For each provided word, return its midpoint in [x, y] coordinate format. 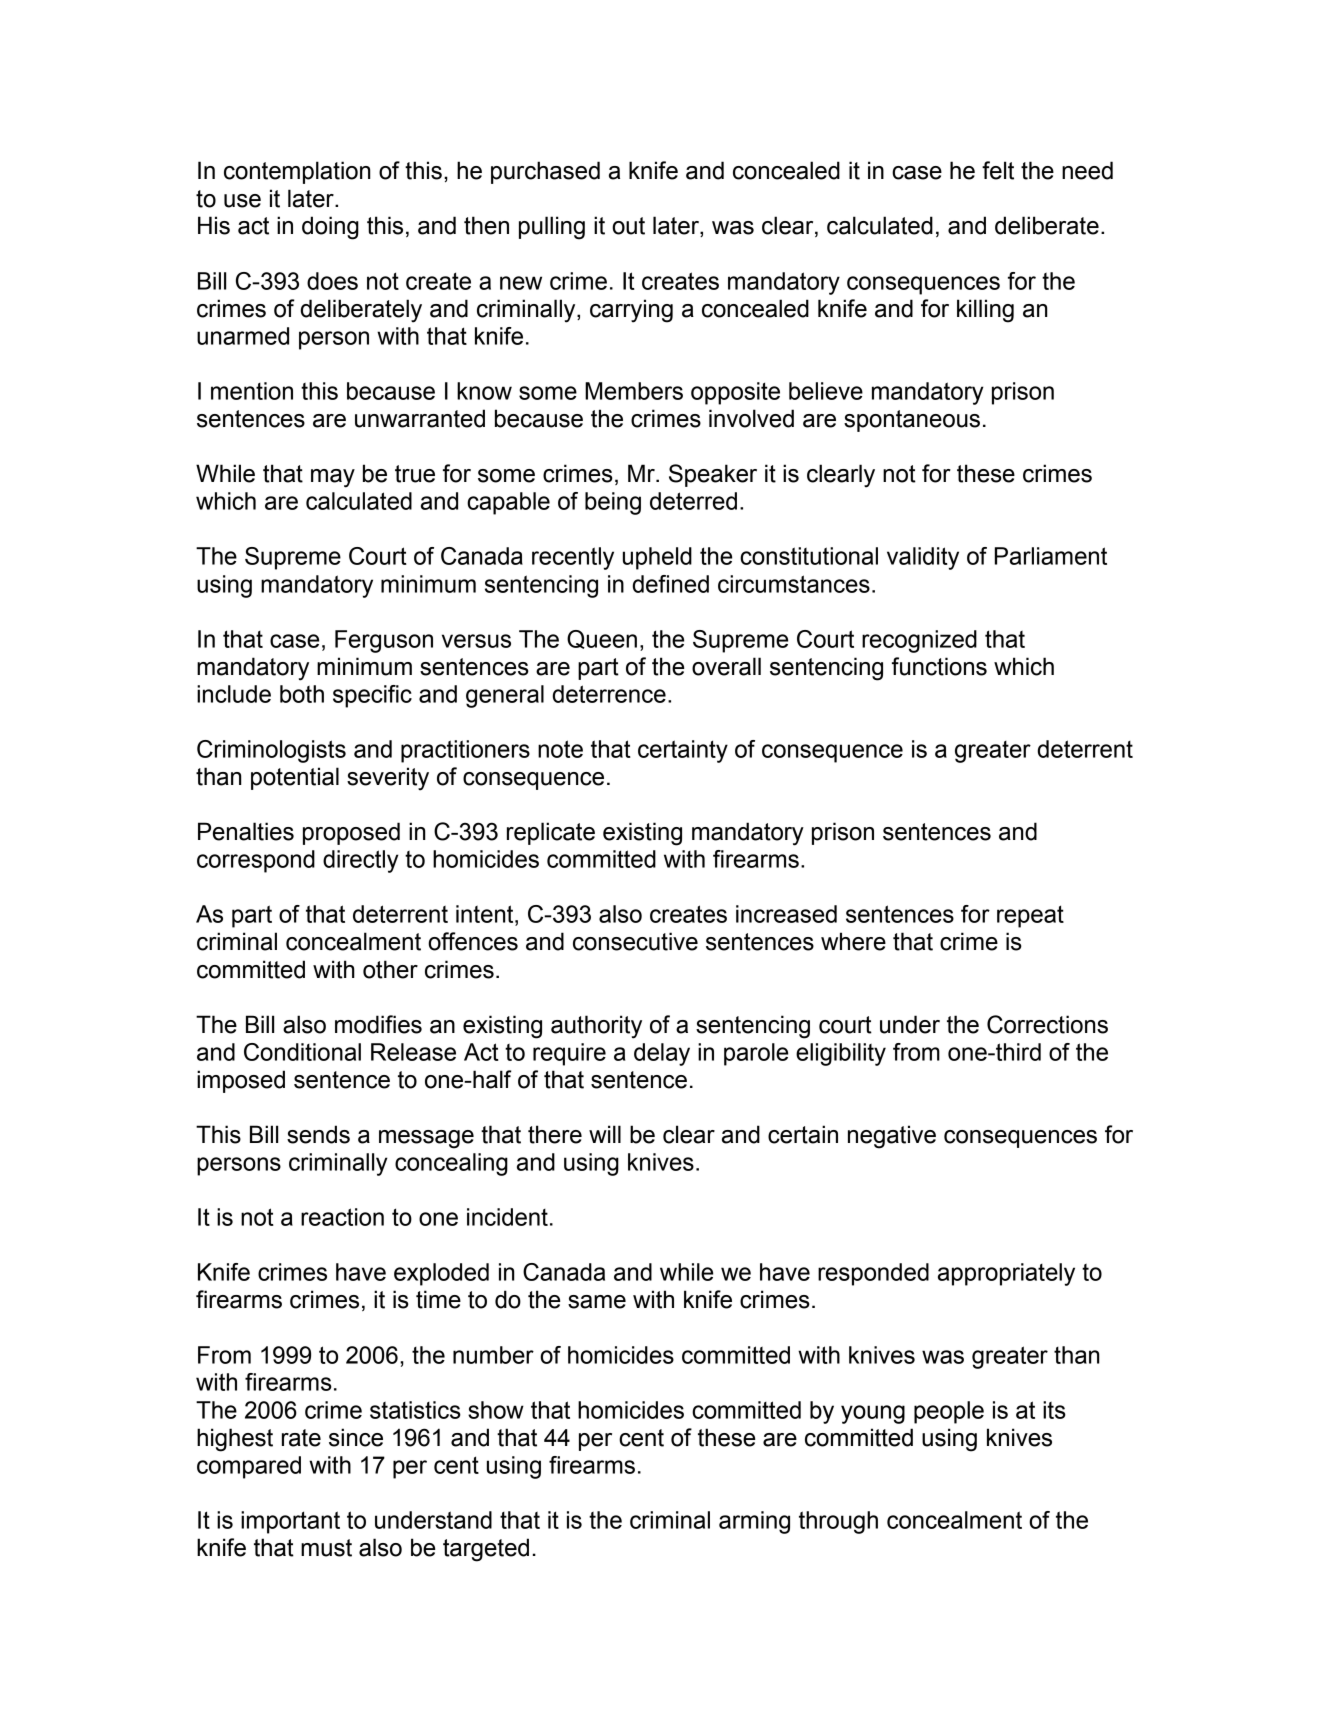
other [390, 969]
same [597, 1302]
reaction [342, 1217]
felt [998, 170]
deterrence [609, 694]
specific [372, 696]
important [290, 1522]
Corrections [1047, 1024]
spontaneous [912, 421]
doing [330, 228]
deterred [693, 501]
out [628, 226]
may [333, 478]
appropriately [1006, 1274]
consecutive [635, 941]
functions [939, 666]
